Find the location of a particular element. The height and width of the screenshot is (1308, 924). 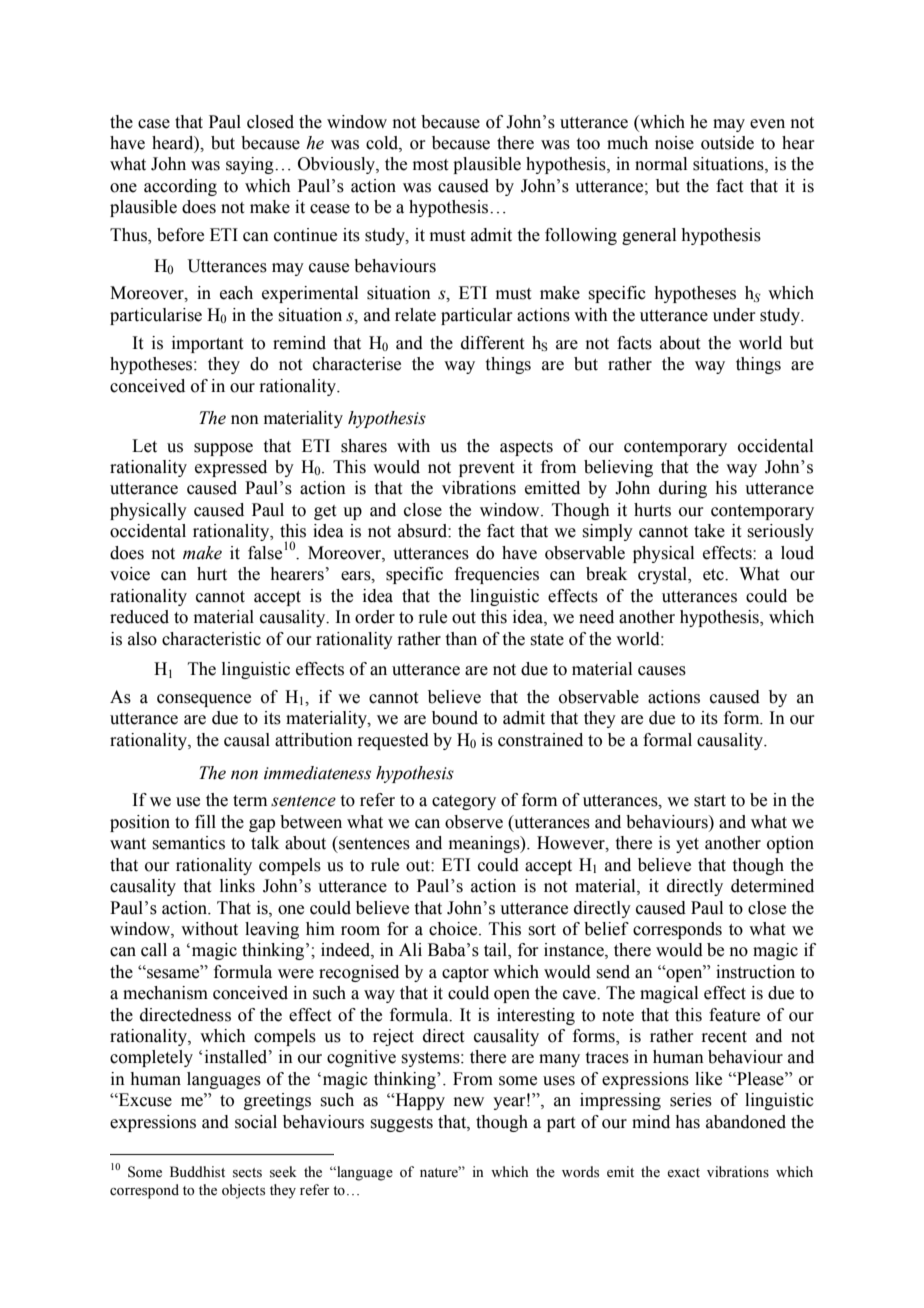

than is located at coordinates (461, 639).
